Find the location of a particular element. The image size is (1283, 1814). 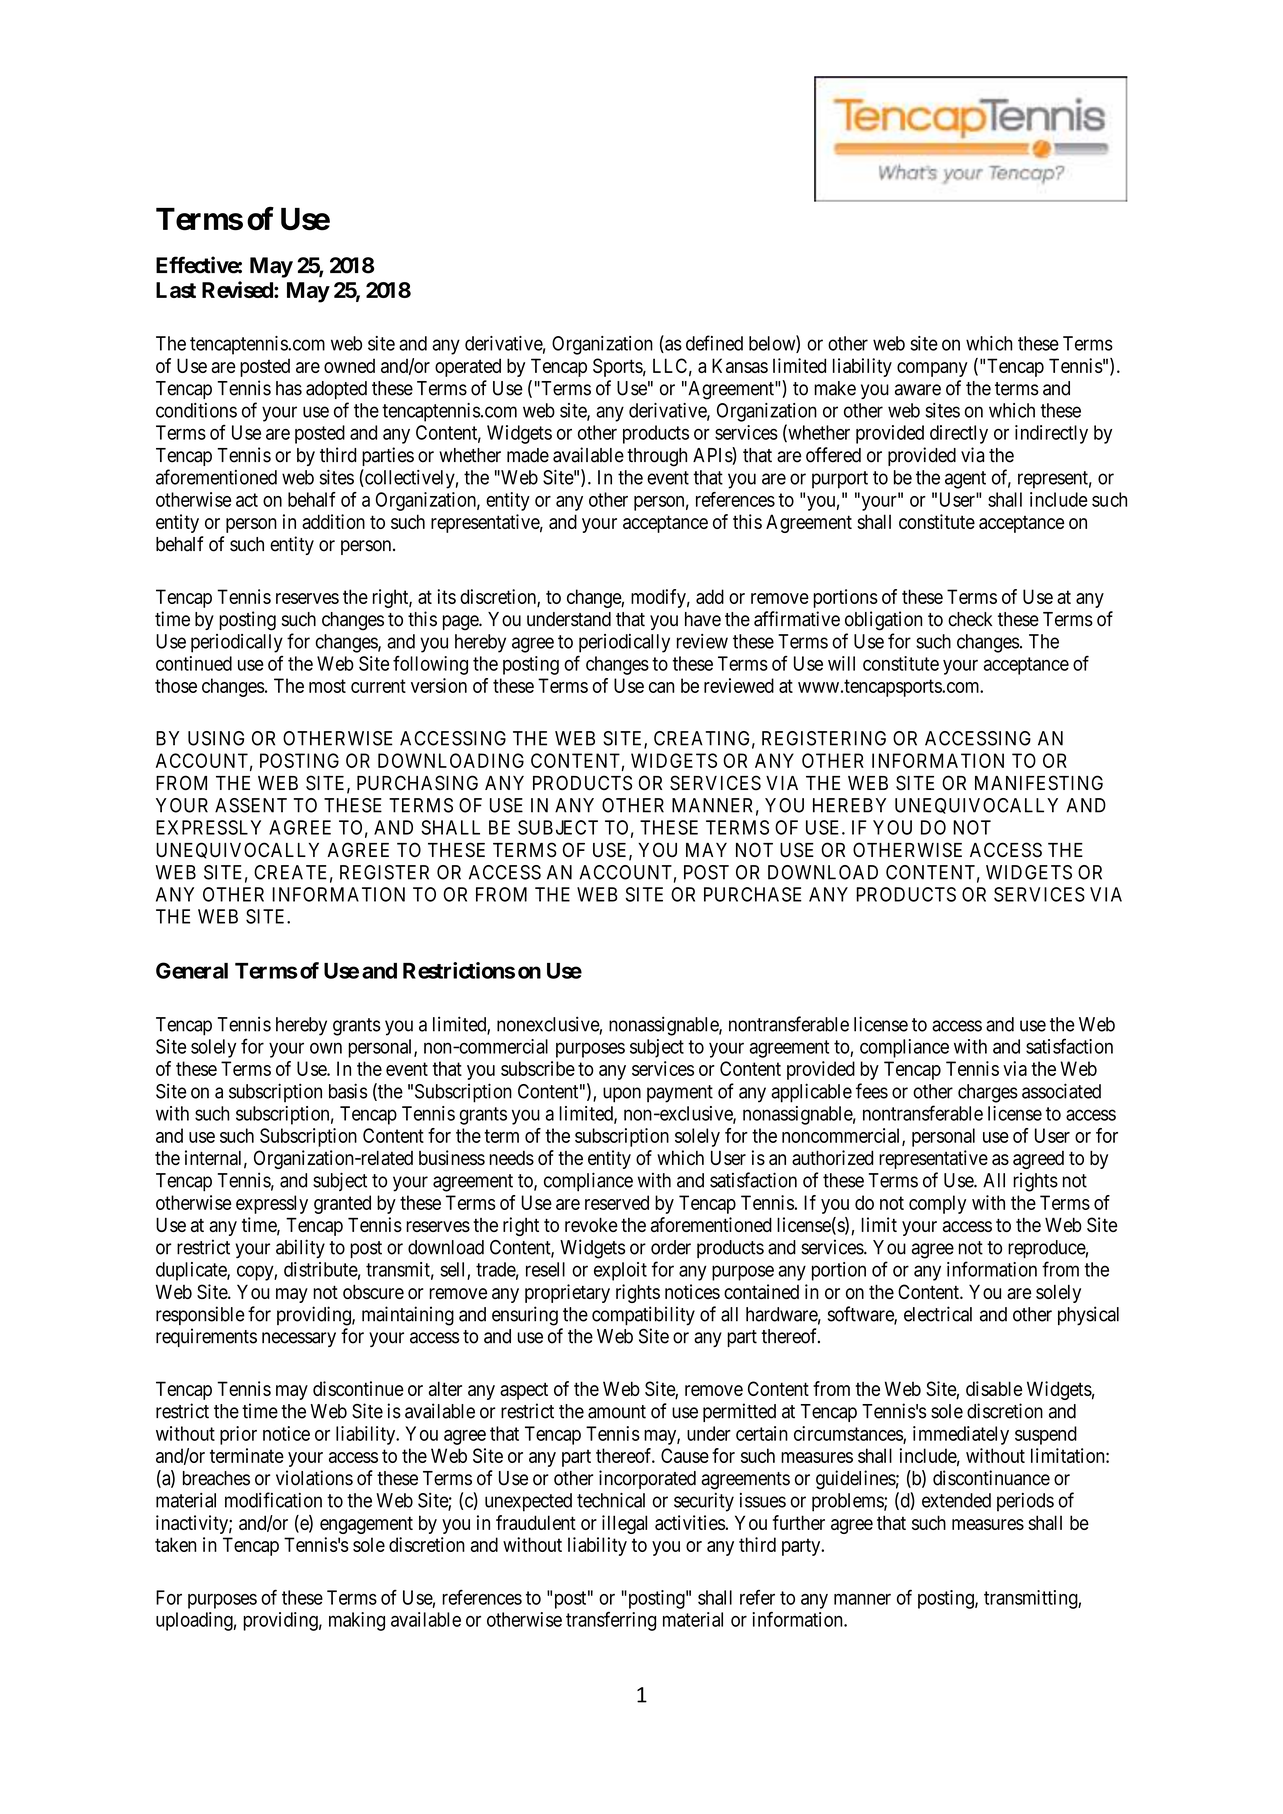

defined is located at coordinates (714, 343).
